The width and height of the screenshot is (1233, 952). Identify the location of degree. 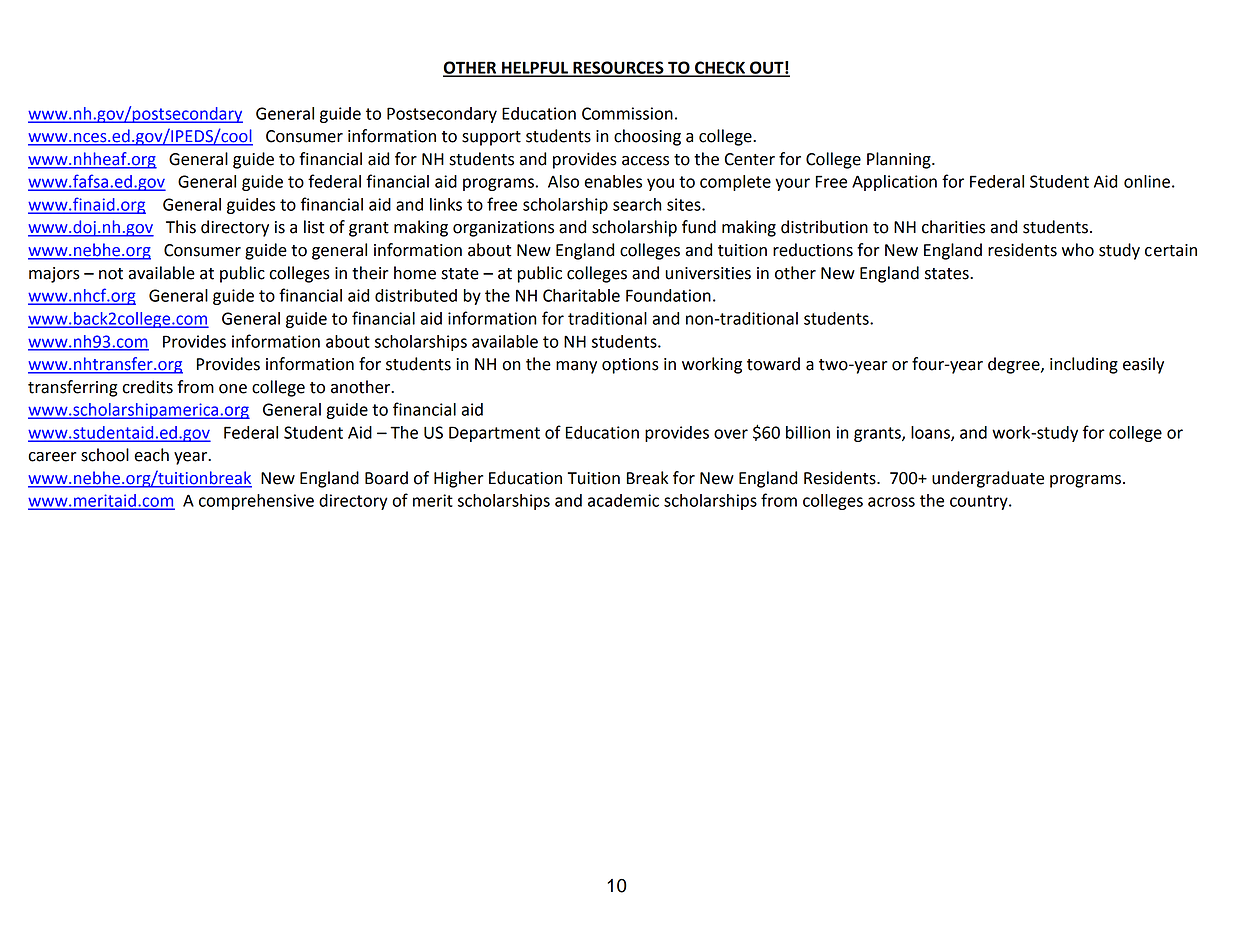
(1015, 365).
